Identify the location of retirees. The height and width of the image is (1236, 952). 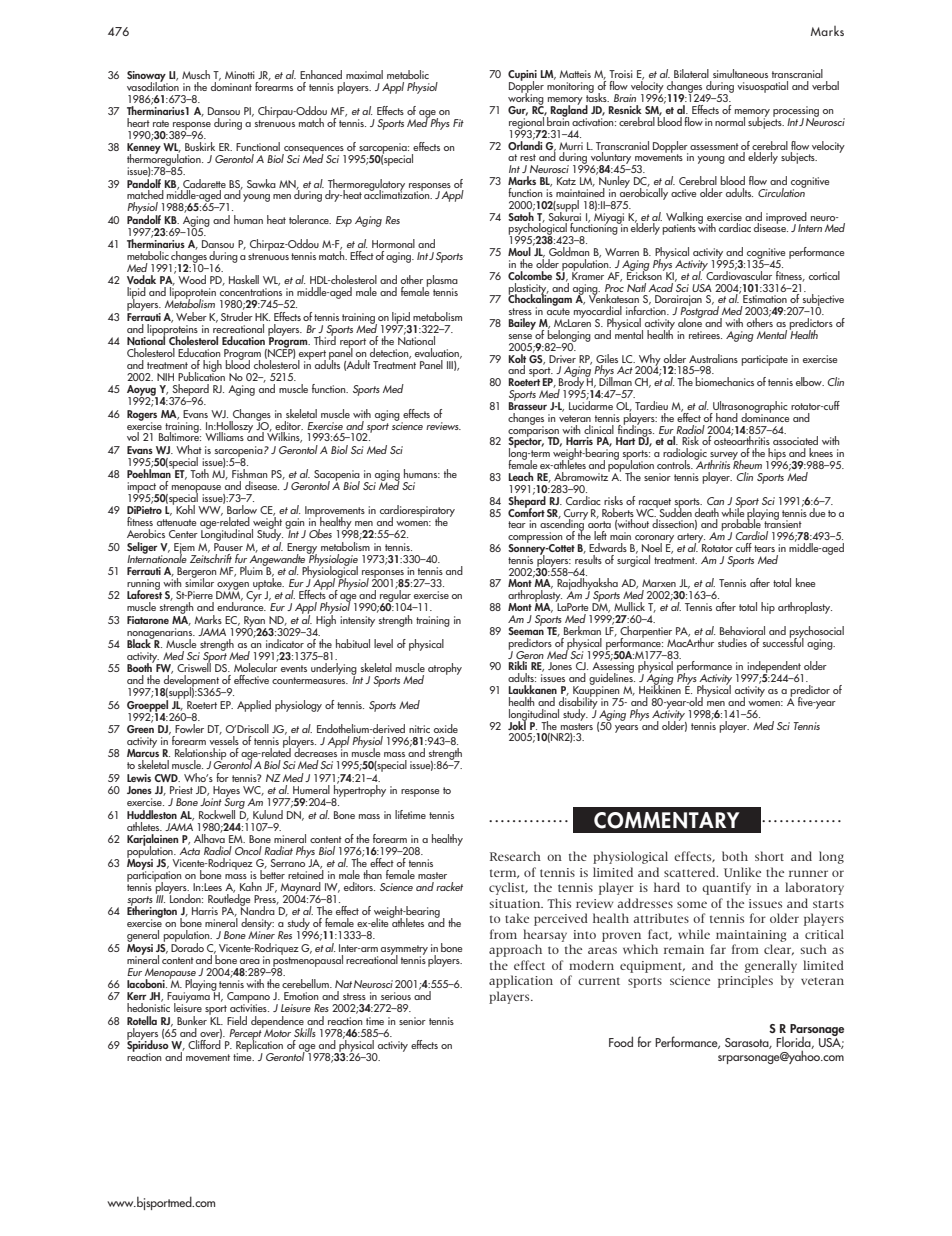
(705, 335).
